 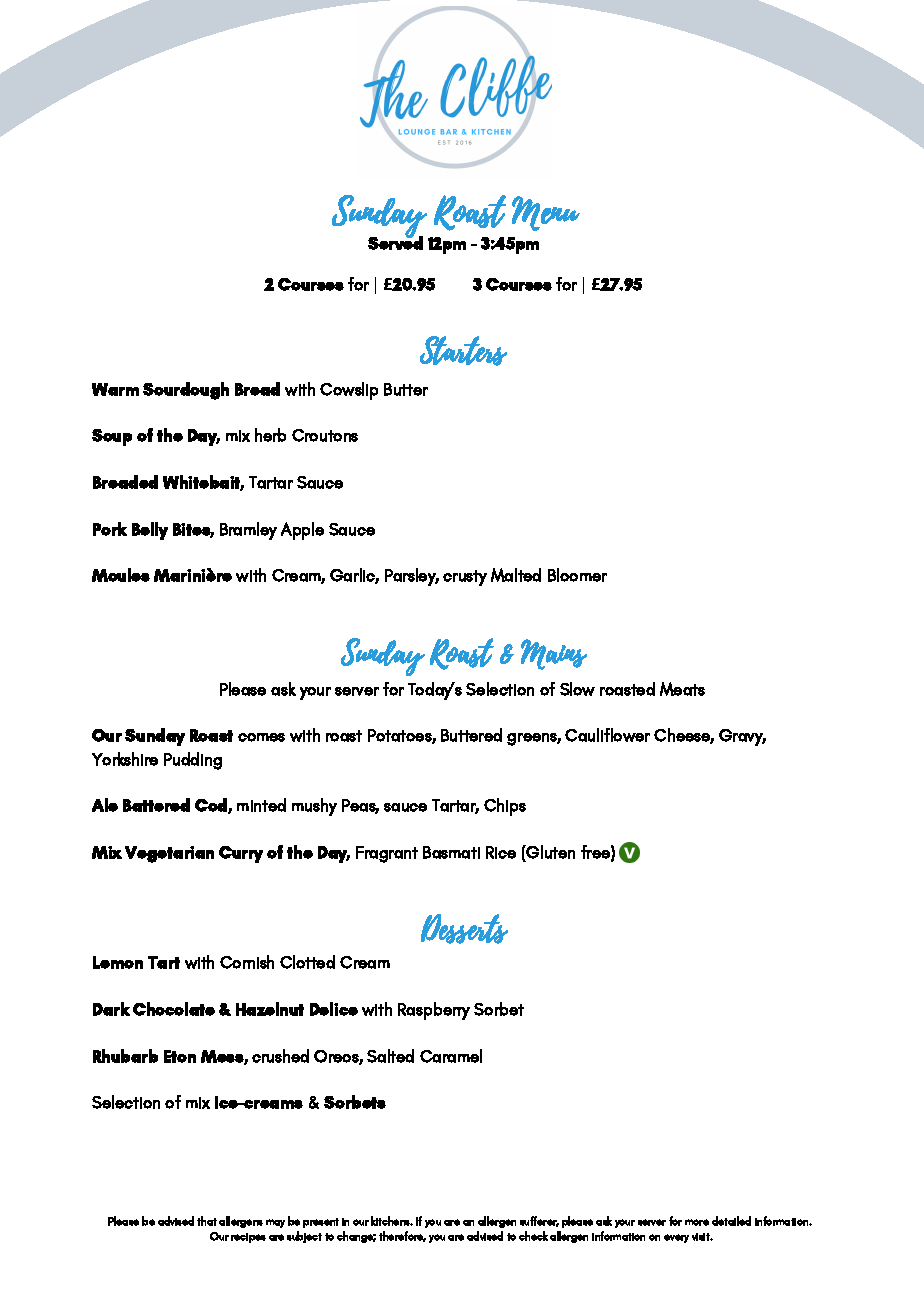 I want to click on Yorkshire, so click(x=125, y=759).
